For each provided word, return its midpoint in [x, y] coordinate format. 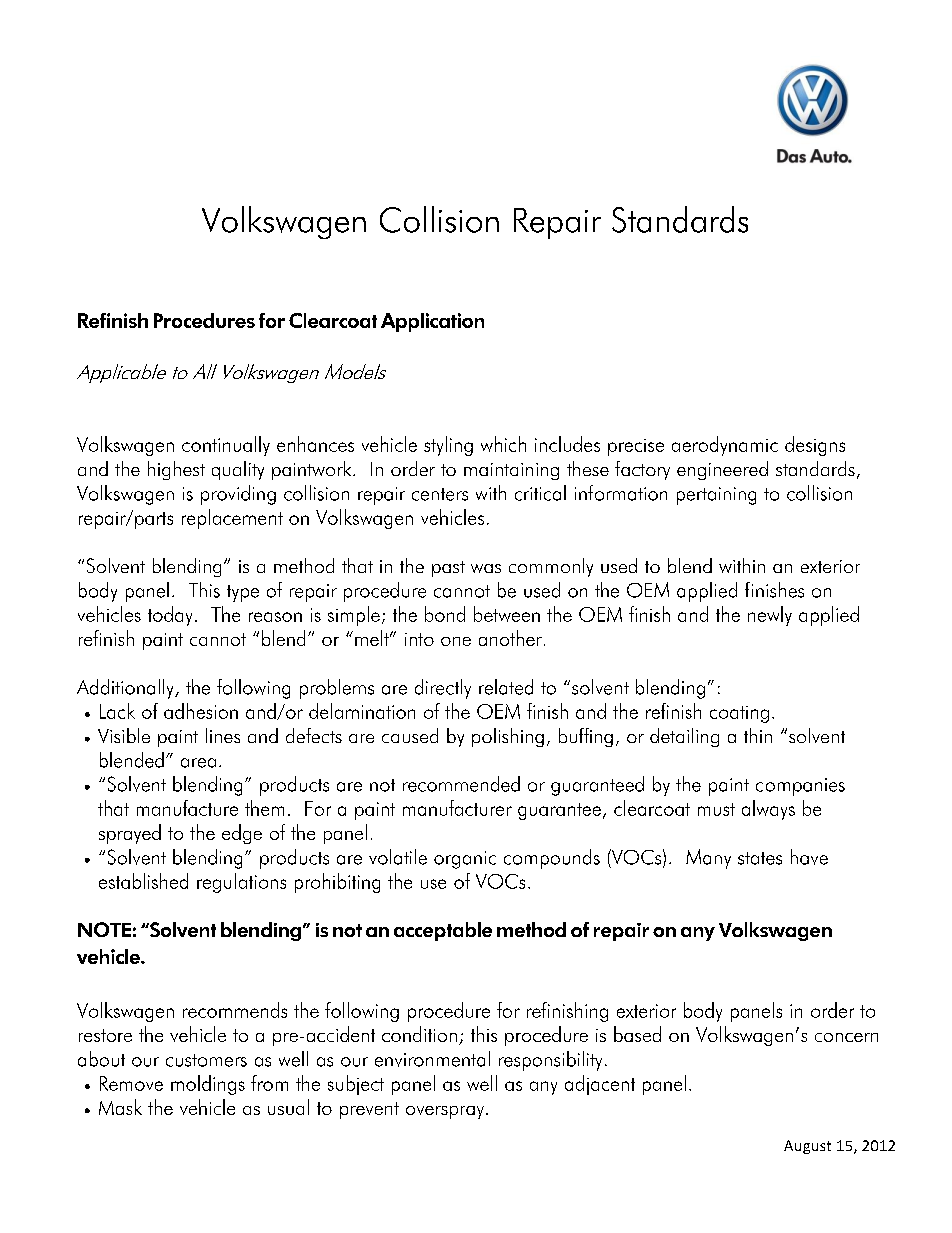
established [143, 881]
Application [432, 322]
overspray [445, 1112]
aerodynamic [725, 446]
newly [770, 616]
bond [445, 614]
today [170, 616]
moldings [208, 1085]
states [760, 858]
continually [226, 446]
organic [465, 860]
